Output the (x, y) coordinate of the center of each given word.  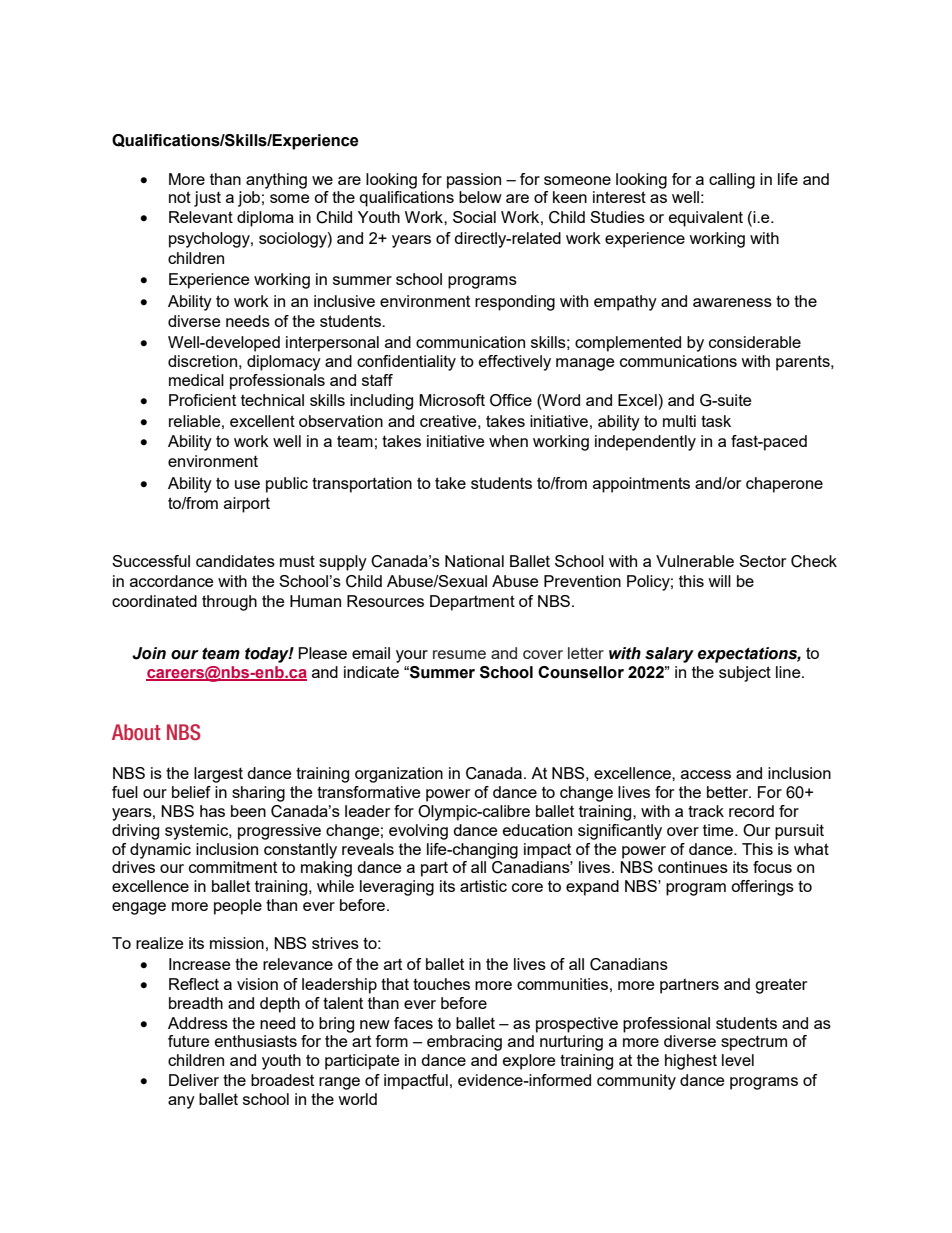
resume (459, 654)
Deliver (194, 1080)
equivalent (706, 219)
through (229, 603)
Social (474, 217)
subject (745, 674)
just (207, 199)
